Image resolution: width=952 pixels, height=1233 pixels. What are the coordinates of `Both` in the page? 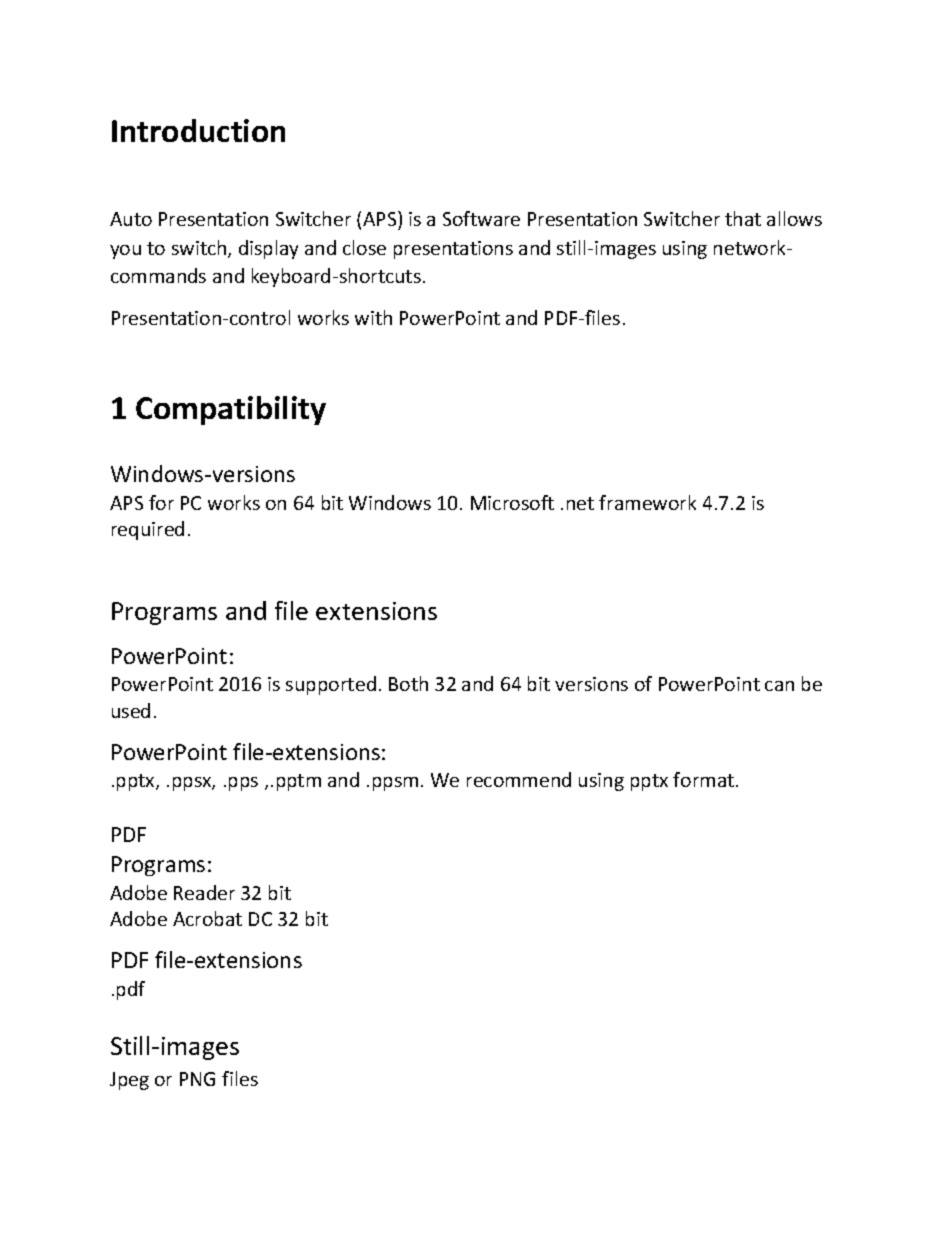 It's located at (408, 683).
